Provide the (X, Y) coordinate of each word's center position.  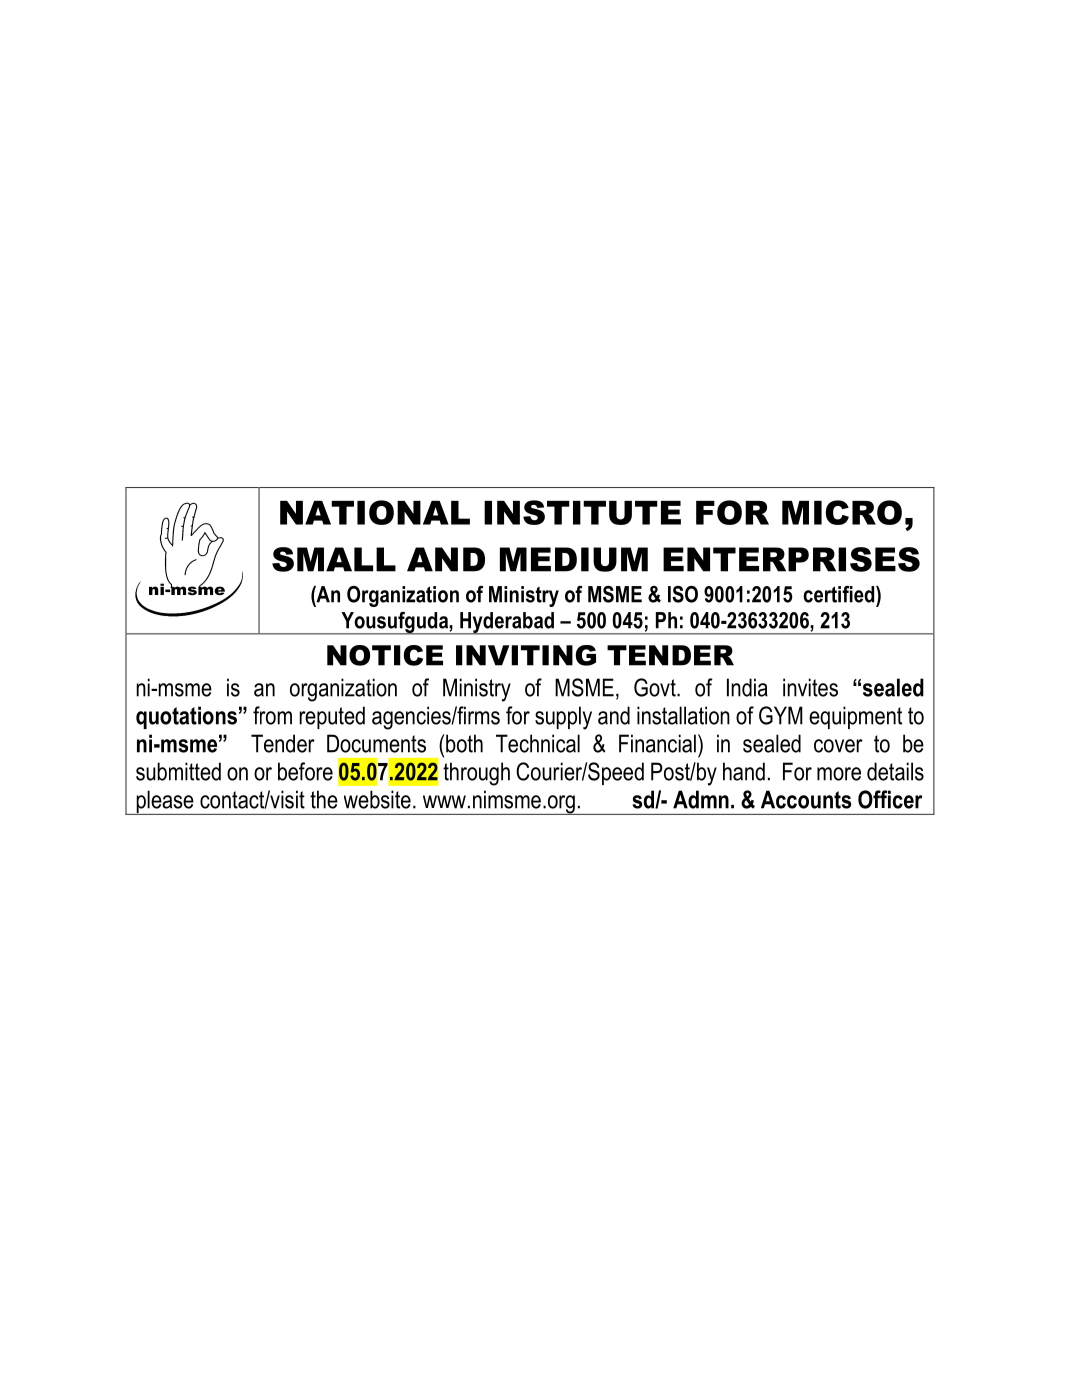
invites (810, 687)
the (324, 799)
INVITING (526, 655)
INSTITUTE (582, 512)
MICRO (842, 512)
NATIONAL (375, 512)
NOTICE (385, 655)
